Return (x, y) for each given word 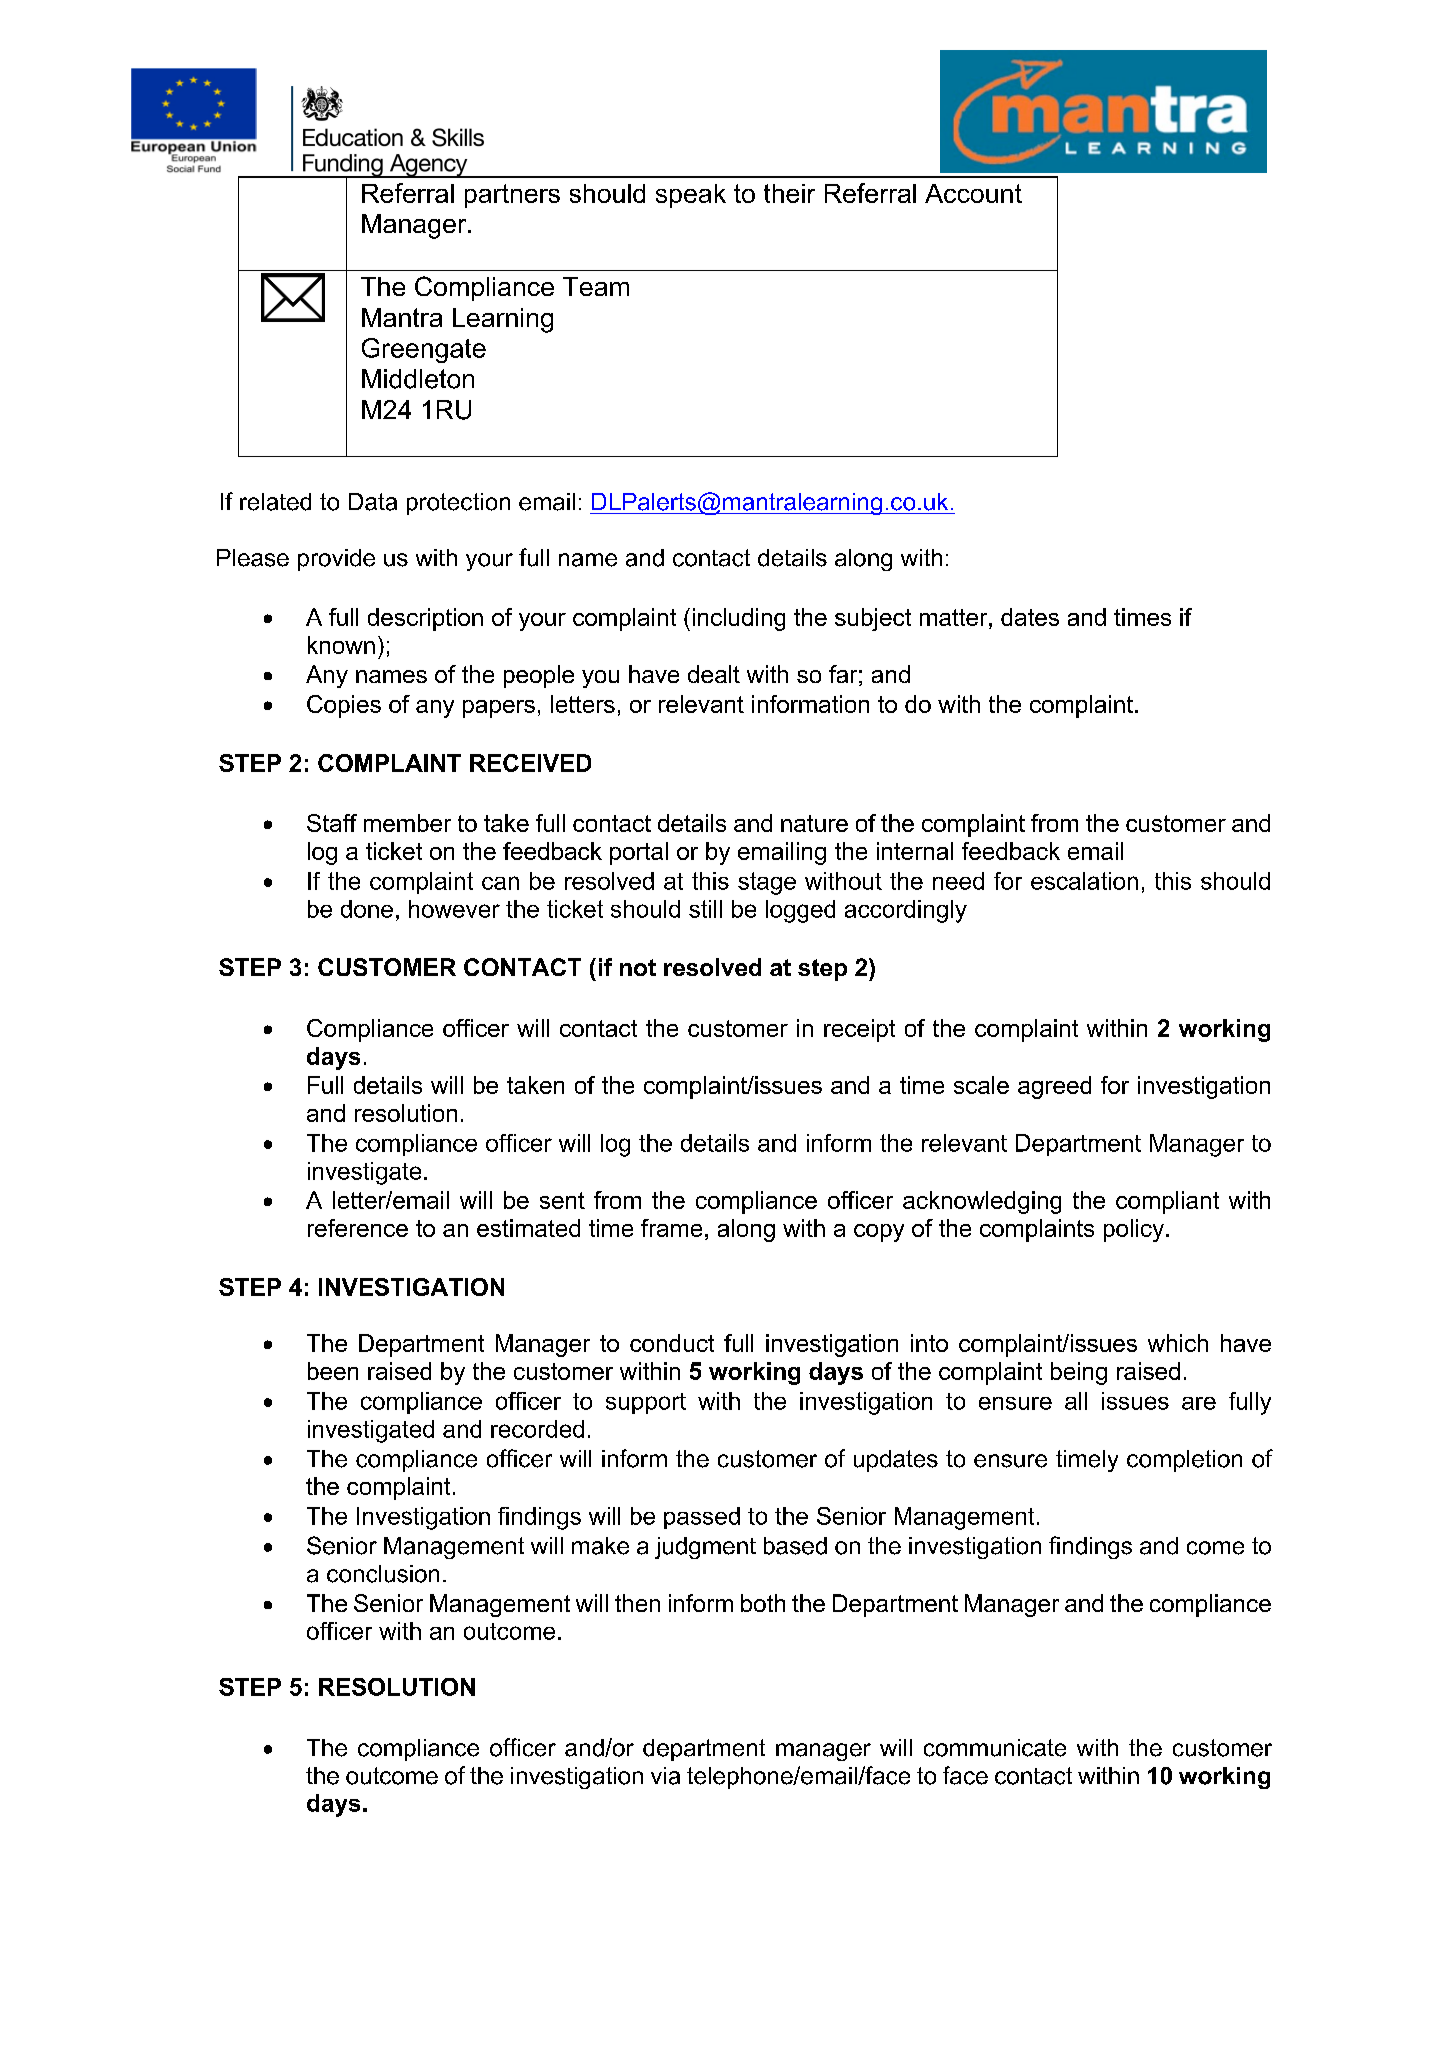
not (638, 967)
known (341, 645)
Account (973, 193)
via (665, 1776)
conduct (672, 1343)
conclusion (383, 1574)
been (333, 1371)
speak (691, 196)
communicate (995, 1748)
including (739, 619)
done (367, 909)
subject (873, 619)
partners (512, 196)
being (1079, 1373)
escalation (1084, 881)
